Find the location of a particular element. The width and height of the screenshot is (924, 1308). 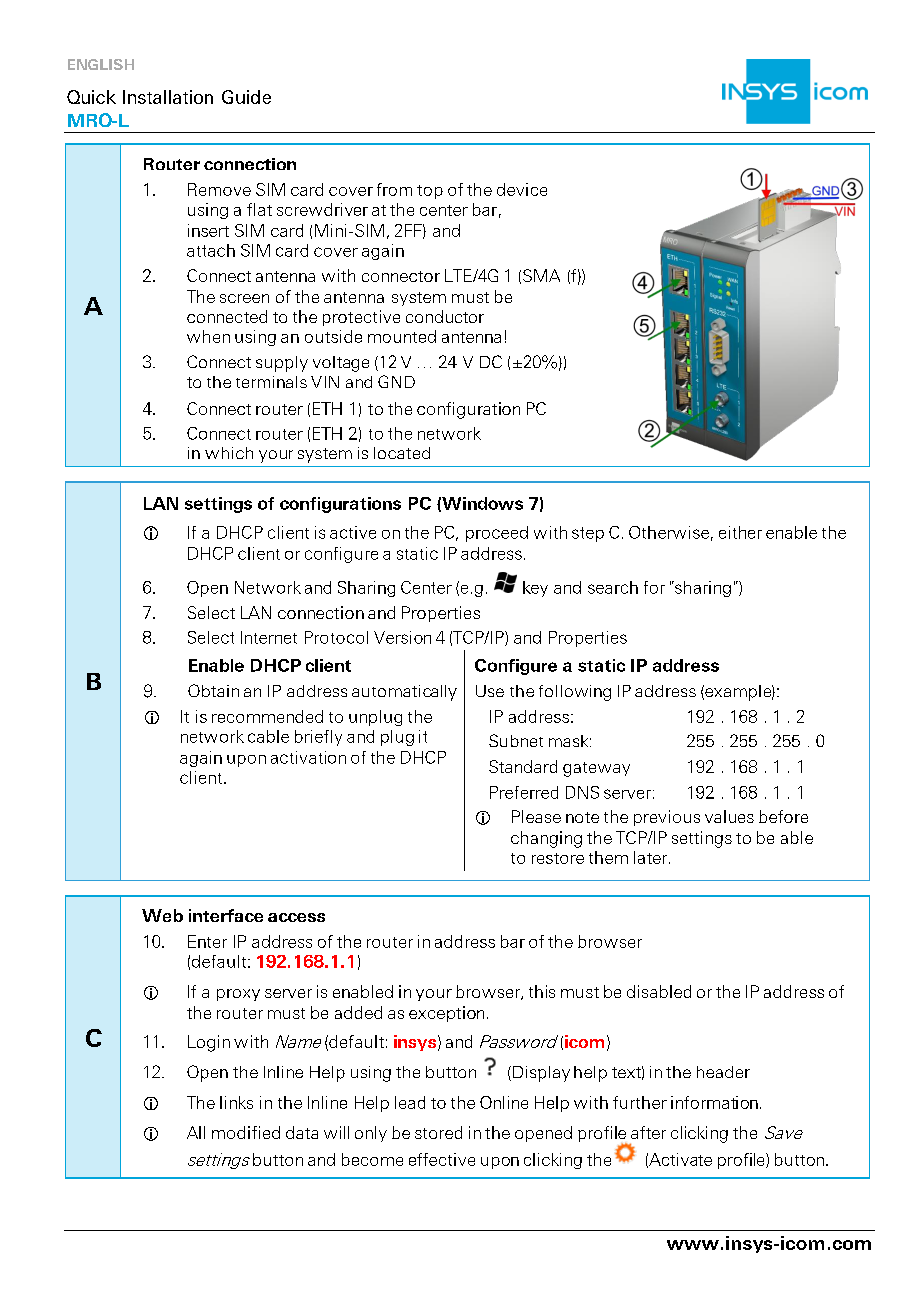

Version is located at coordinates (402, 637).
